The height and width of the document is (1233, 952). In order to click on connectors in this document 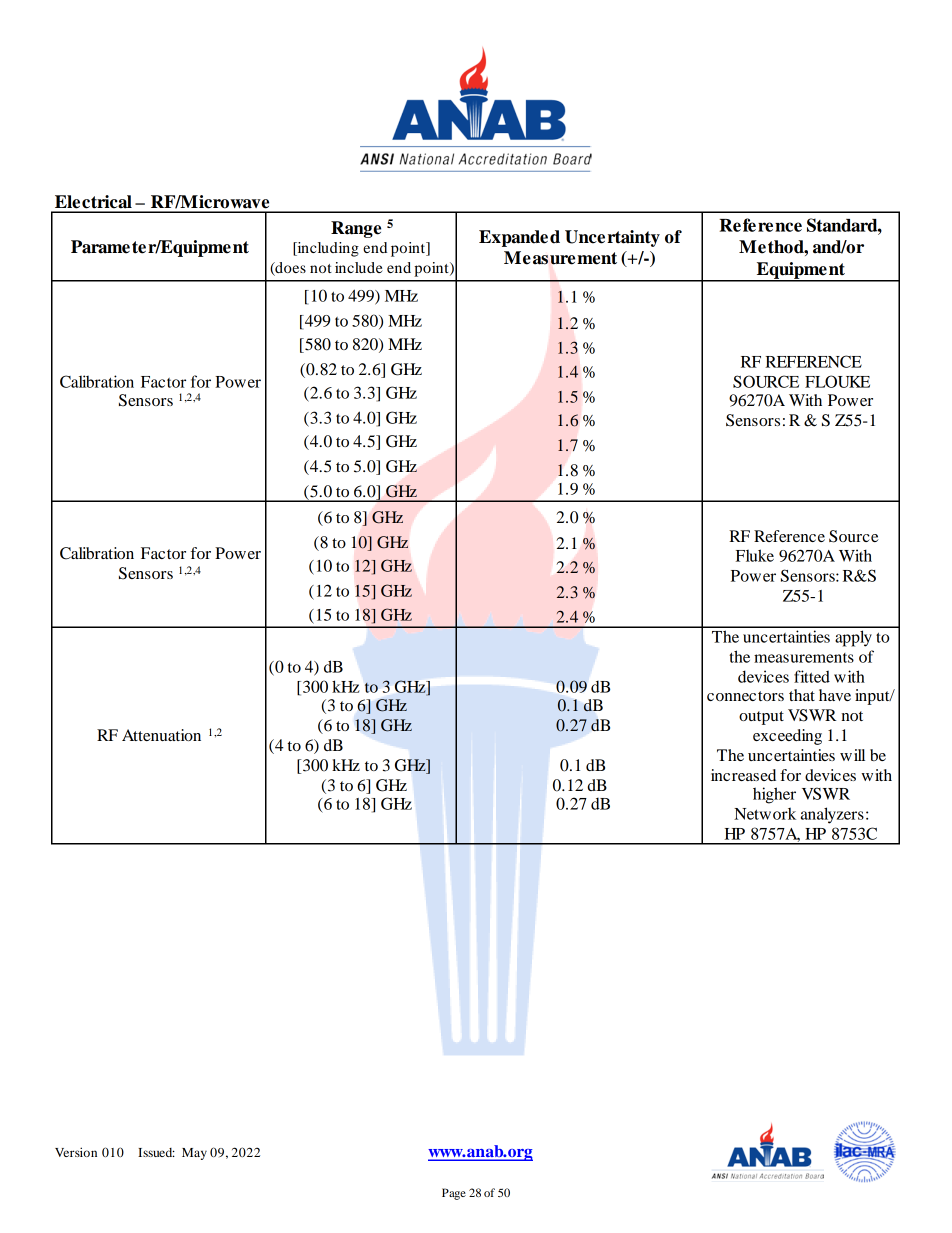, I will do `click(745, 696)`.
